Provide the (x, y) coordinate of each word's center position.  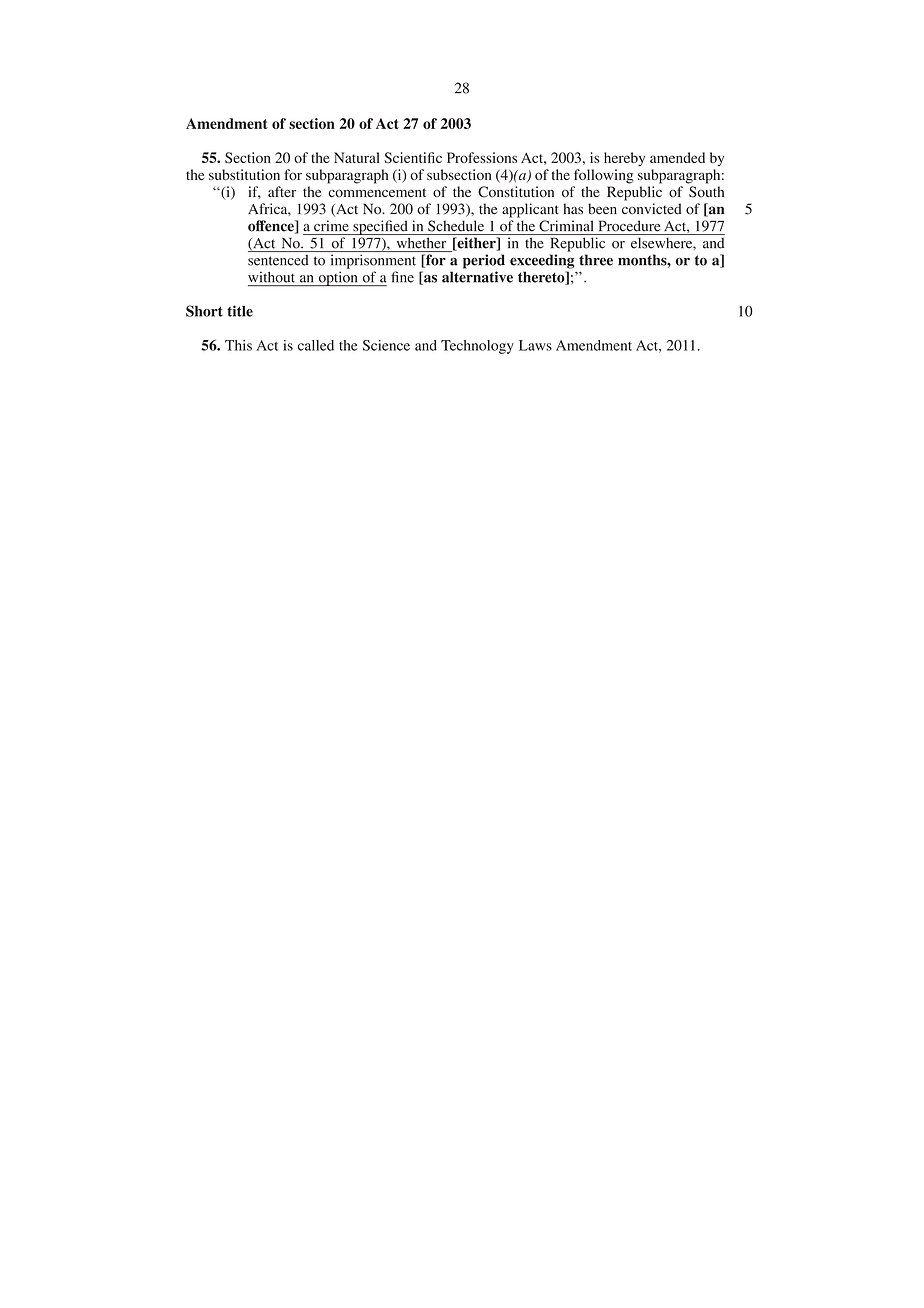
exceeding (542, 261)
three (596, 260)
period (484, 261)
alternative (477, 277)
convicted (652, 209)
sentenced (278, 260)
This (238, 345)
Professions (482, 157)
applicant (530, 210)
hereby (624, 159)
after (282, 191)
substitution (244, 174)
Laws (535, 345)
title (240, 311)
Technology (477, 347)
